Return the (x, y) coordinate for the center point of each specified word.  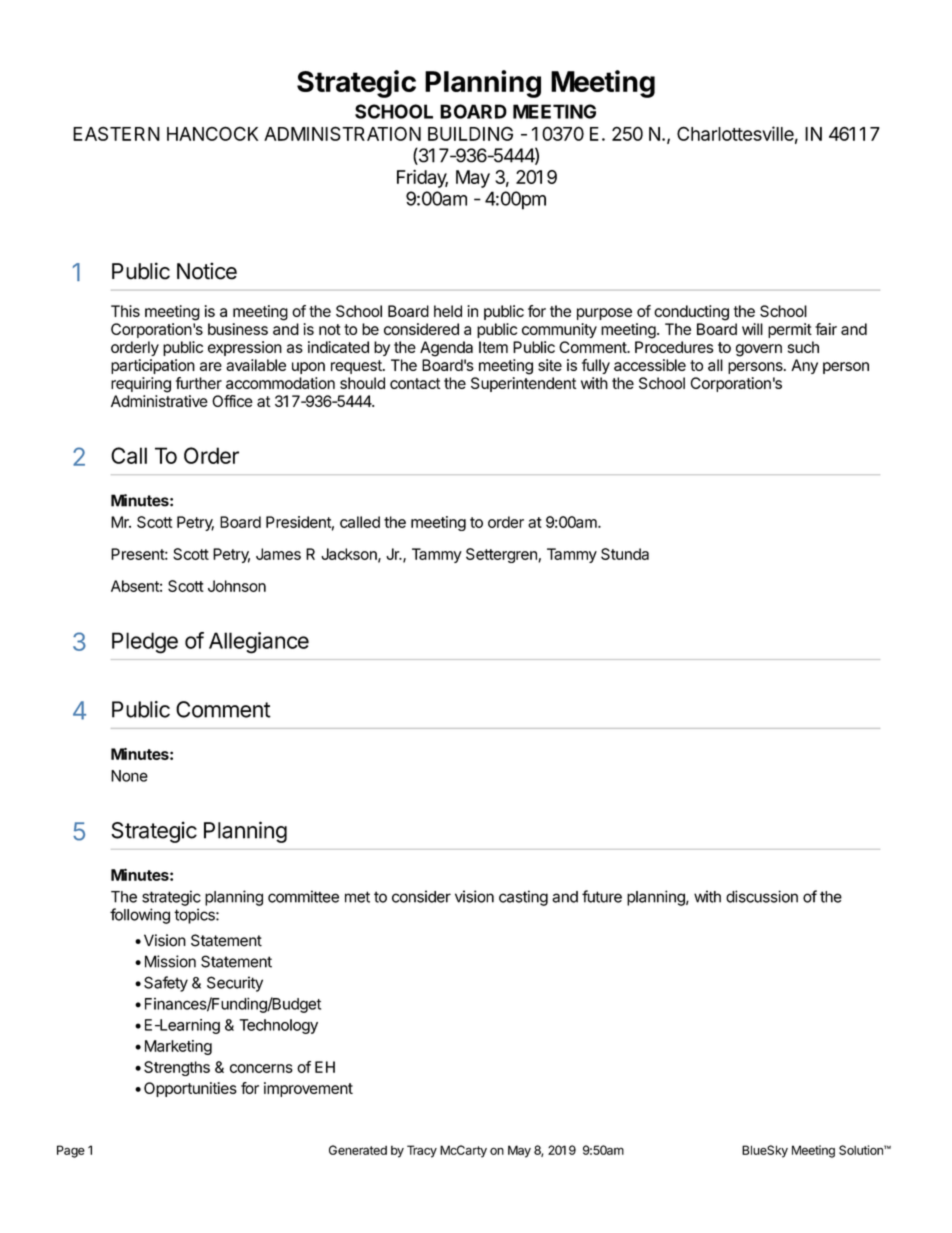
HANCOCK (212, 133)
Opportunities (190, 1089)
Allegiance (259, 643)
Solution (862, 1150)
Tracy (422, 1151)
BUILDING (470, 133)
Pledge (145, 643)
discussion (762, 896)
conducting (691, 313)
